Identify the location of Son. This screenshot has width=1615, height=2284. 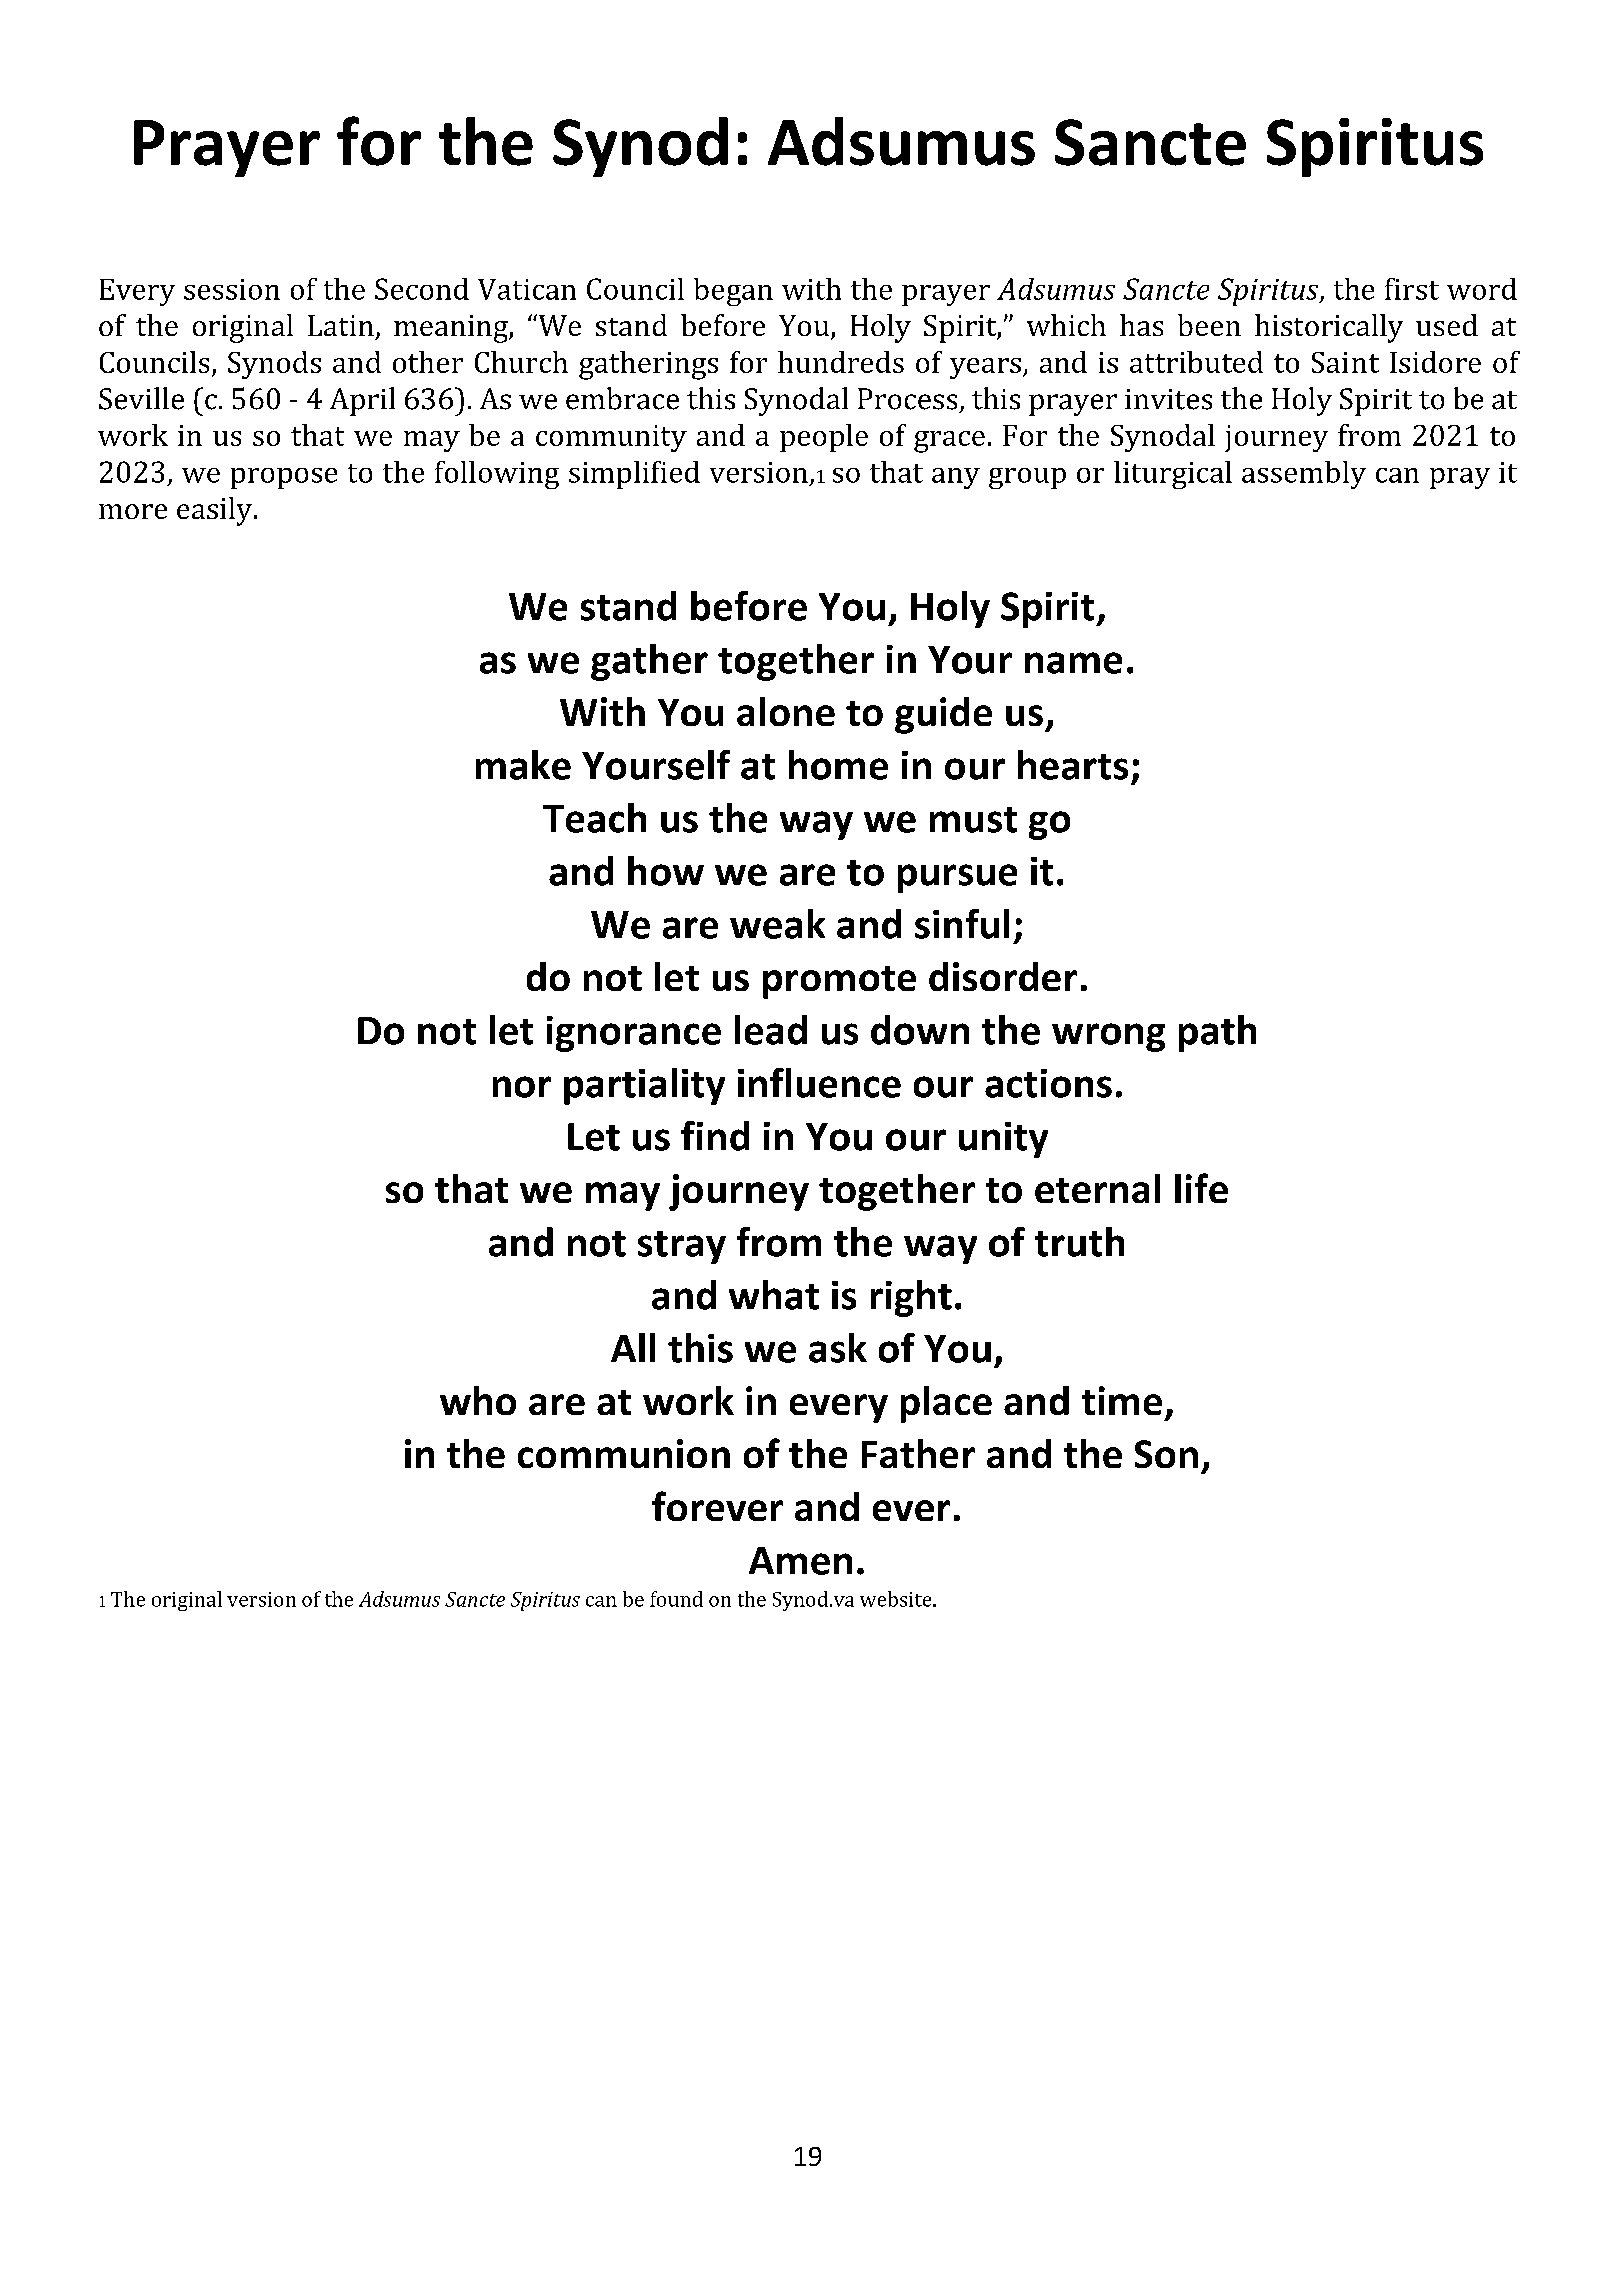
(1166, 1454).
